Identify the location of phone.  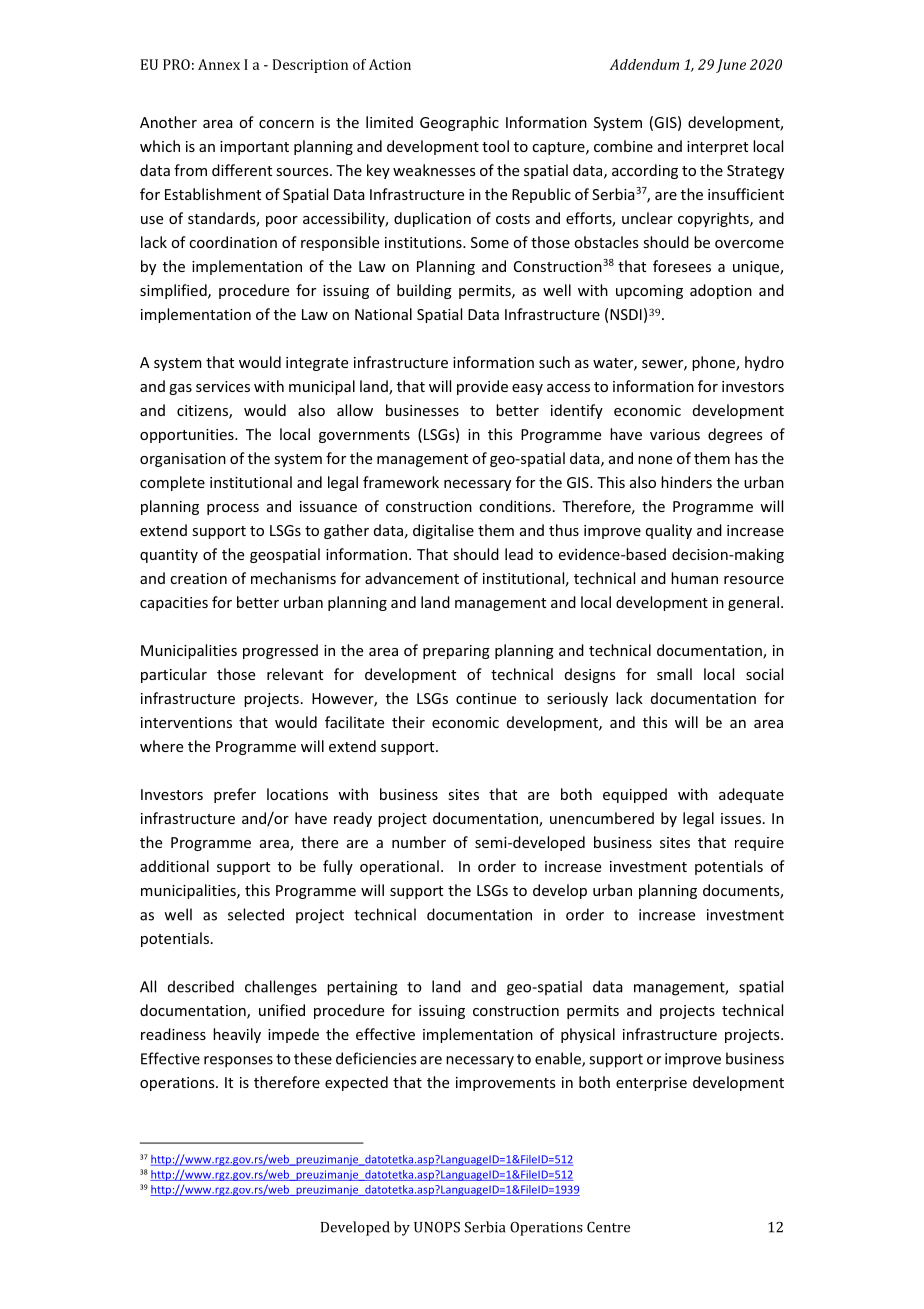
(714, 363).
